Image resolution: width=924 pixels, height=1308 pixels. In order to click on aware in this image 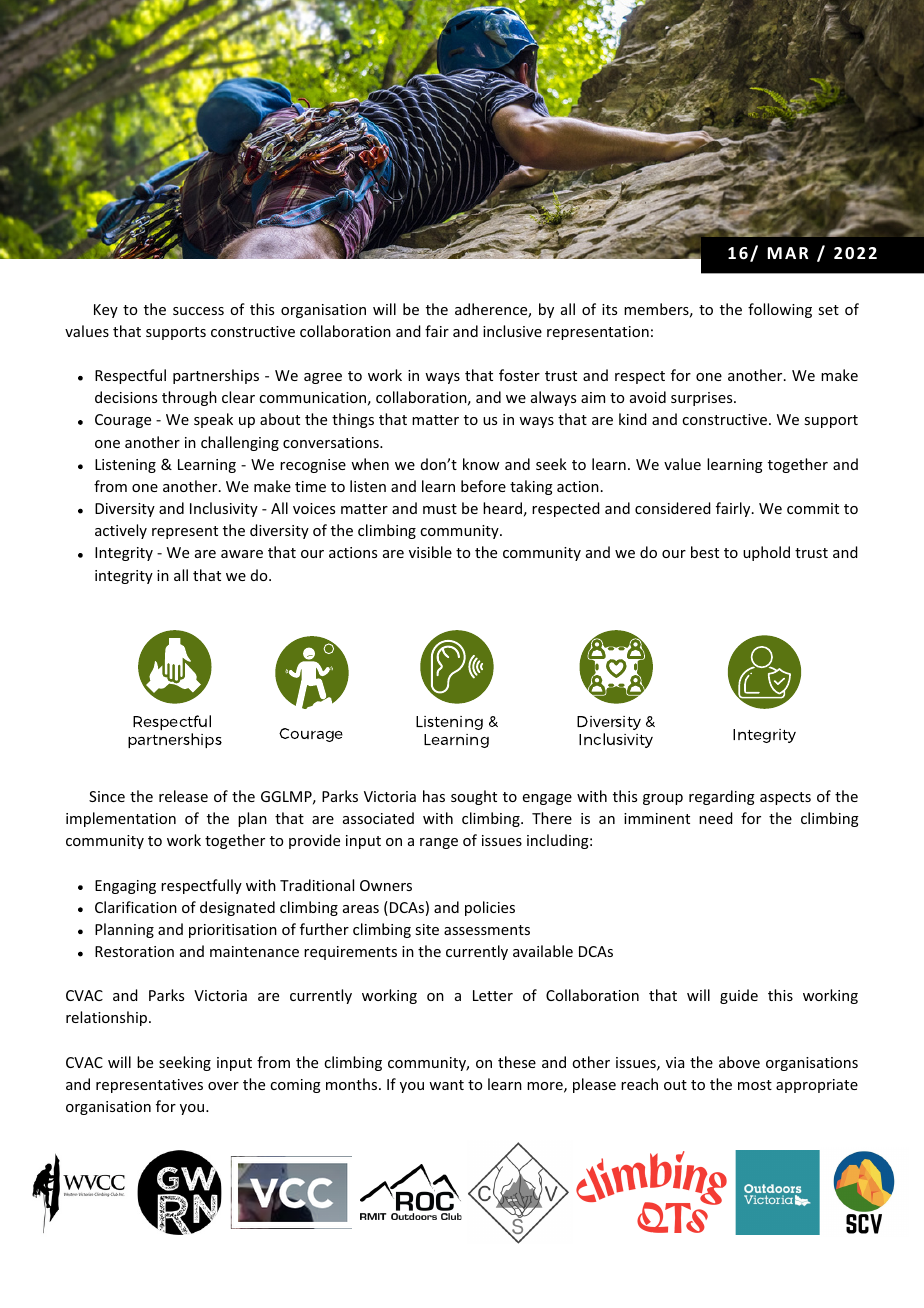, I will do `click(242, 554)`.
